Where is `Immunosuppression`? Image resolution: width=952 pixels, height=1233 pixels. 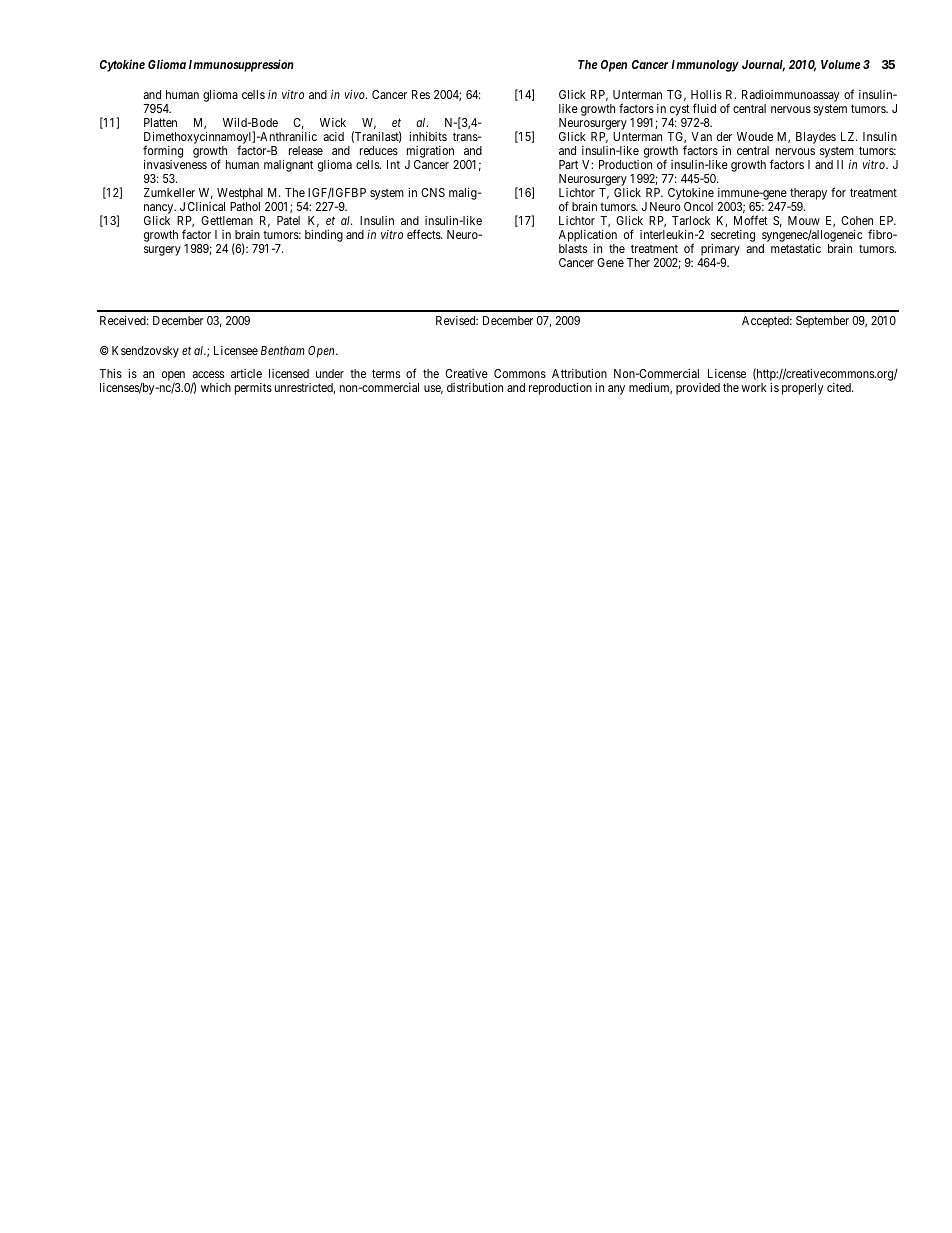 Immunosuppression is located at coordinates (241, 65).
